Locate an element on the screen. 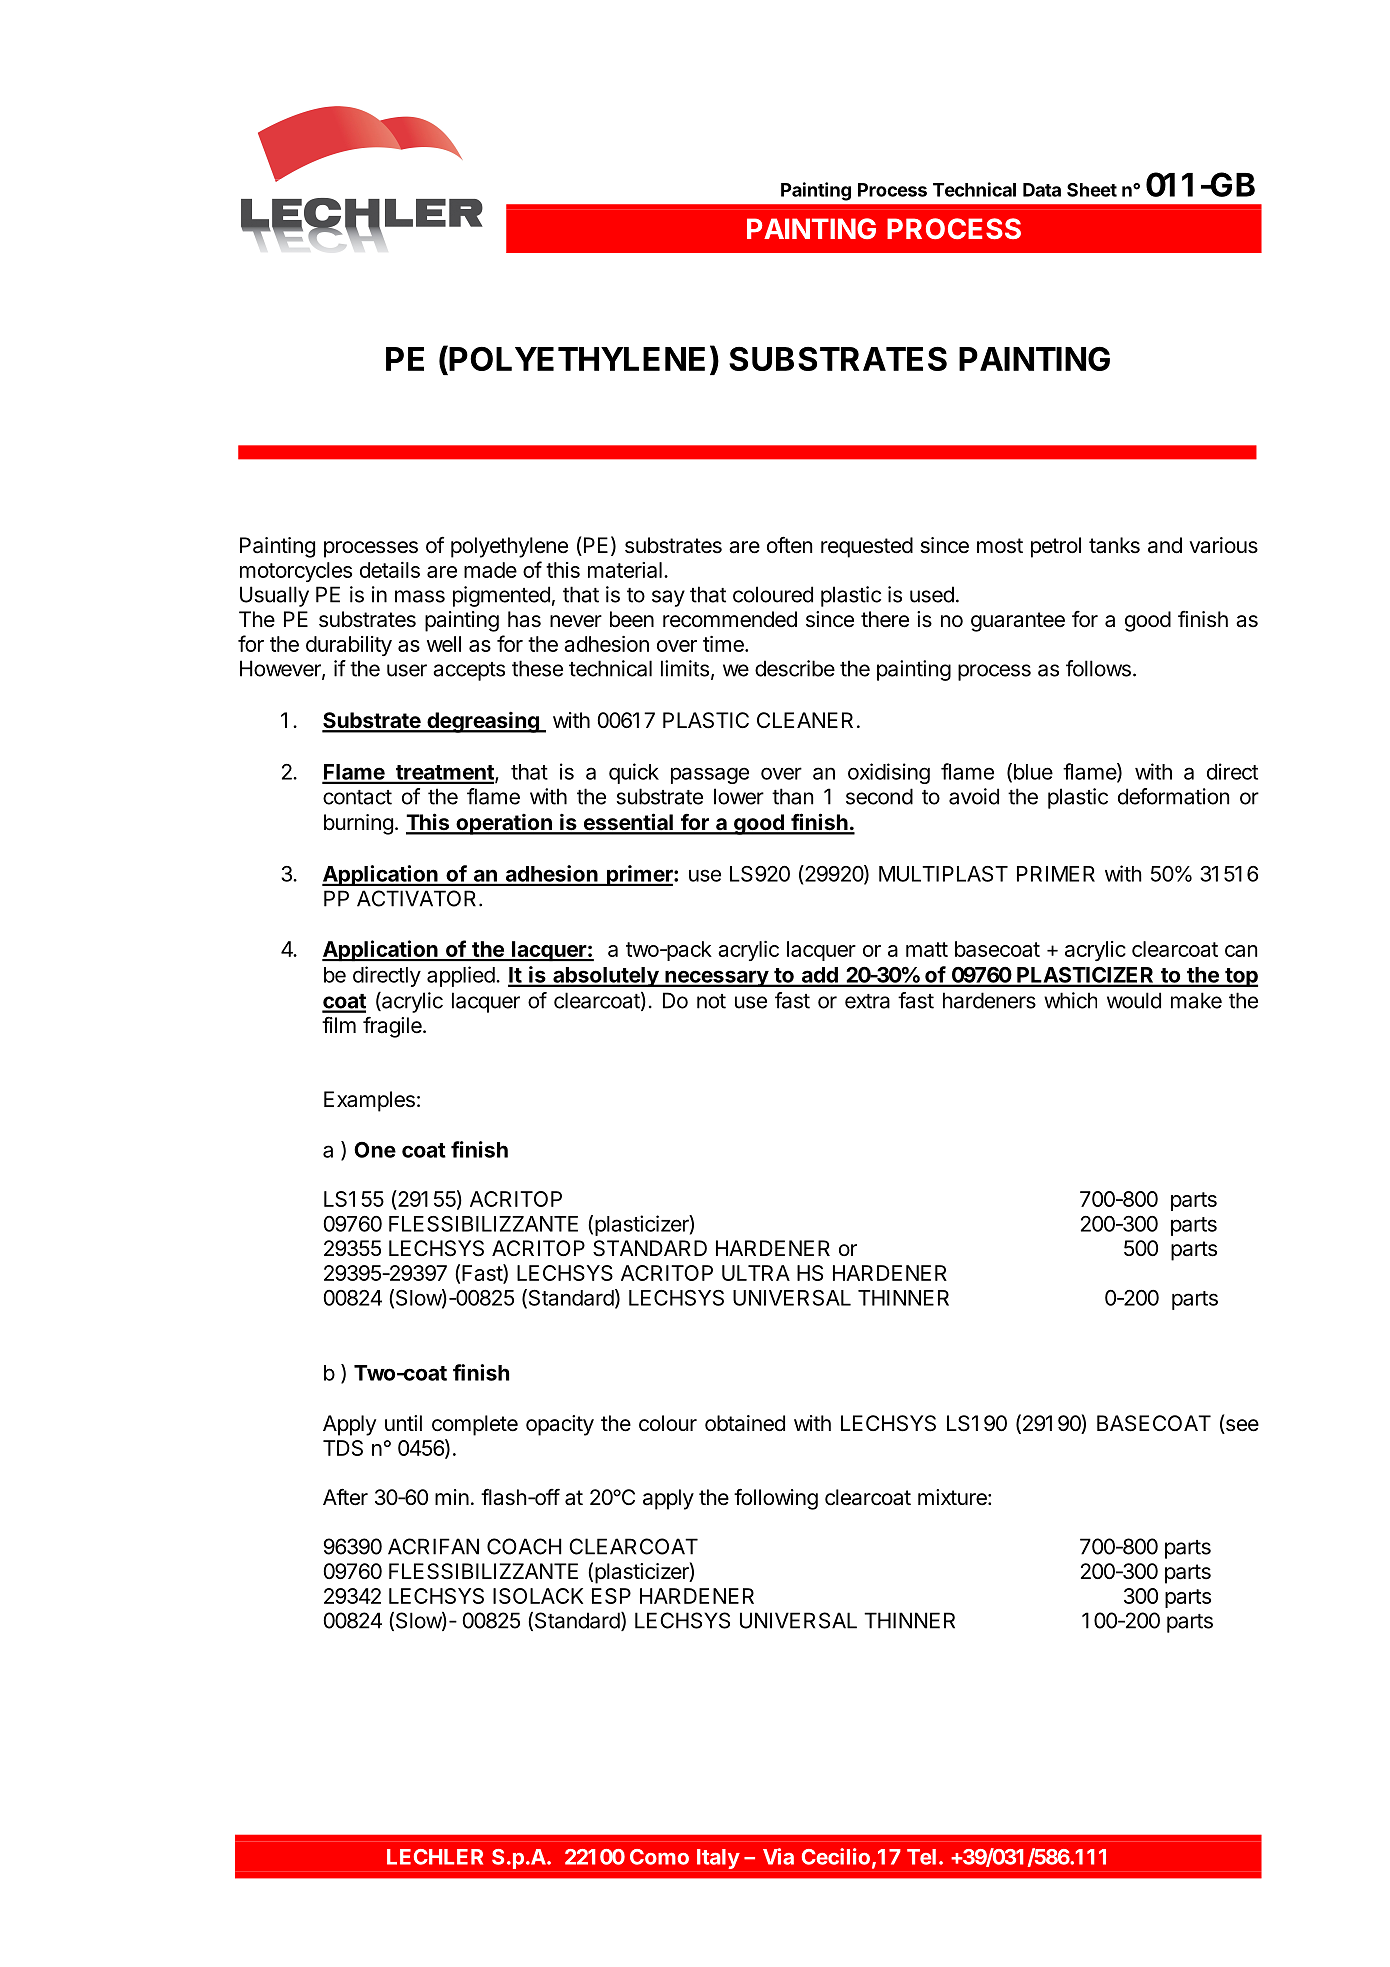 The width and height of the screenshot is (1390, 1967). obtained is located at coordinates (745, 1423).
